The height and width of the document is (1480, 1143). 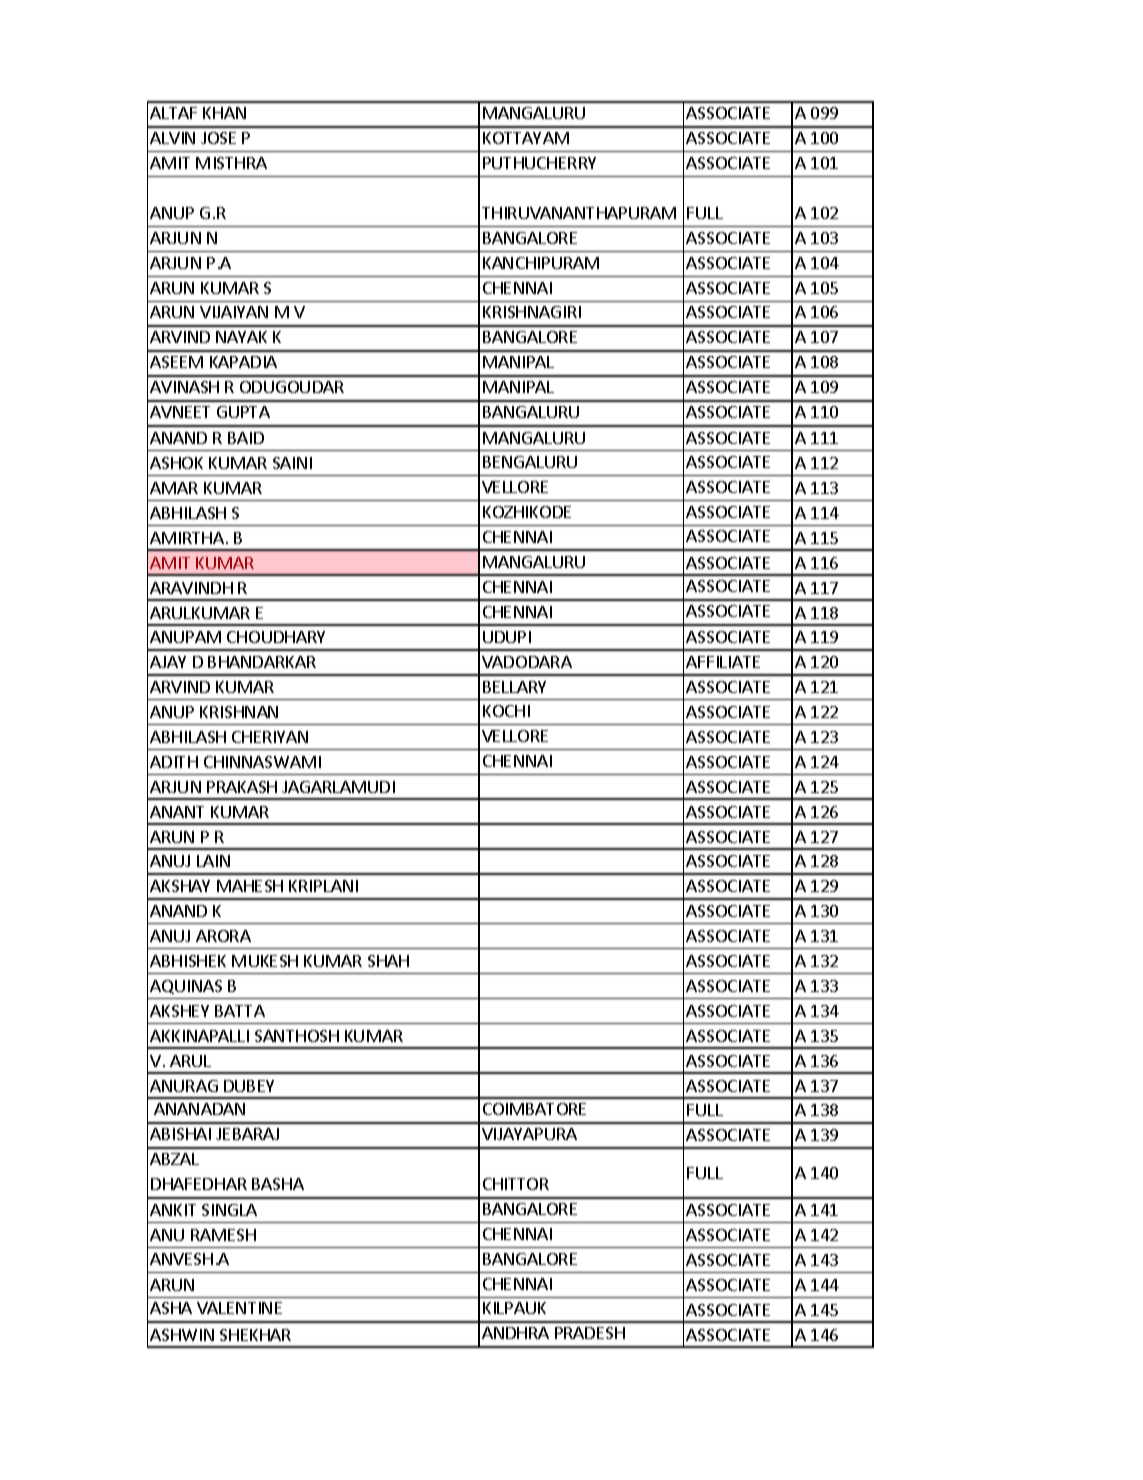 I want to click on VALENTINE, so click(x=239, y=1308).
